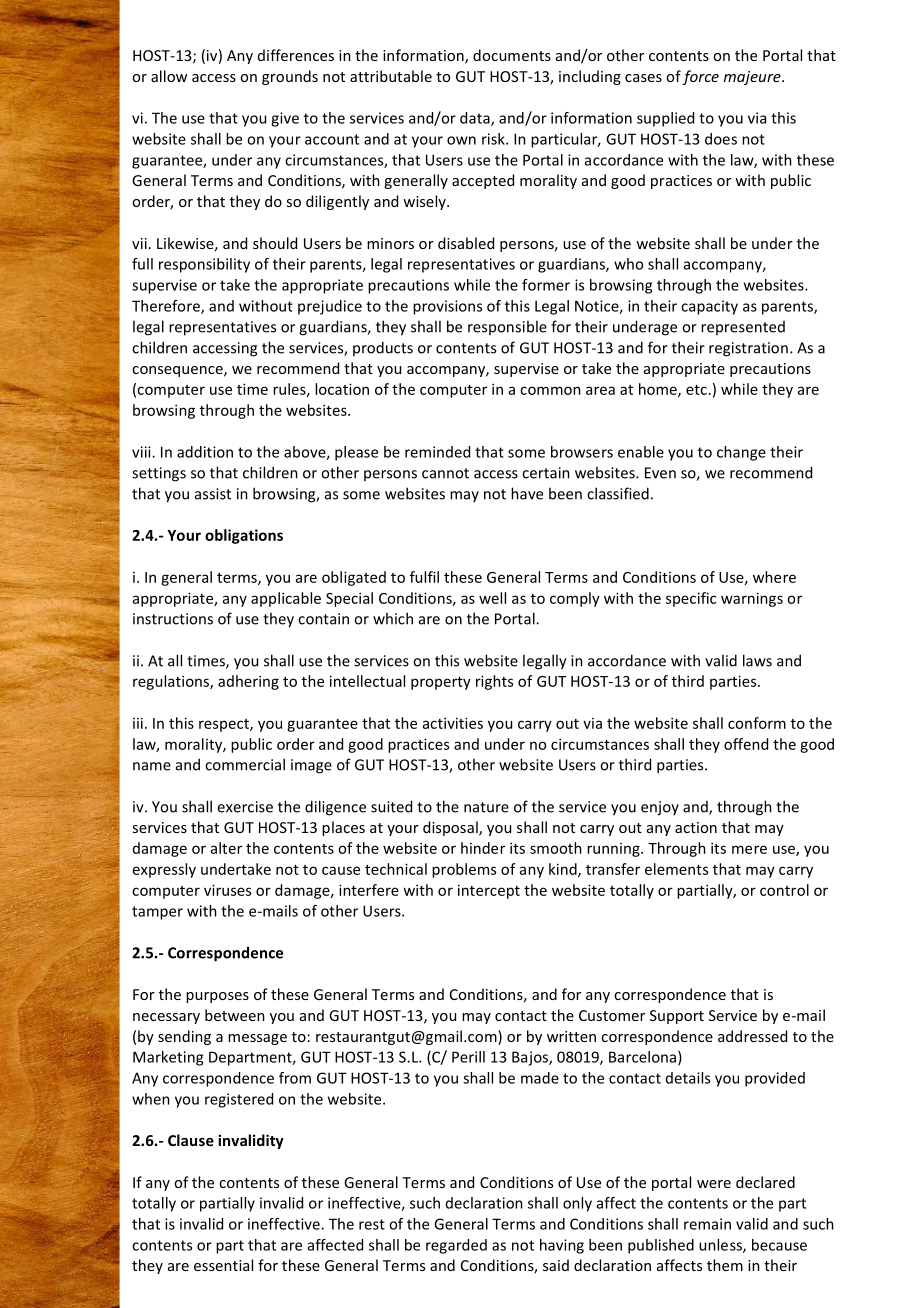 The height and width of the document is (1308, 924). Describe the element at coordinates (169, 76) in the document. I see `allow` at that location.
